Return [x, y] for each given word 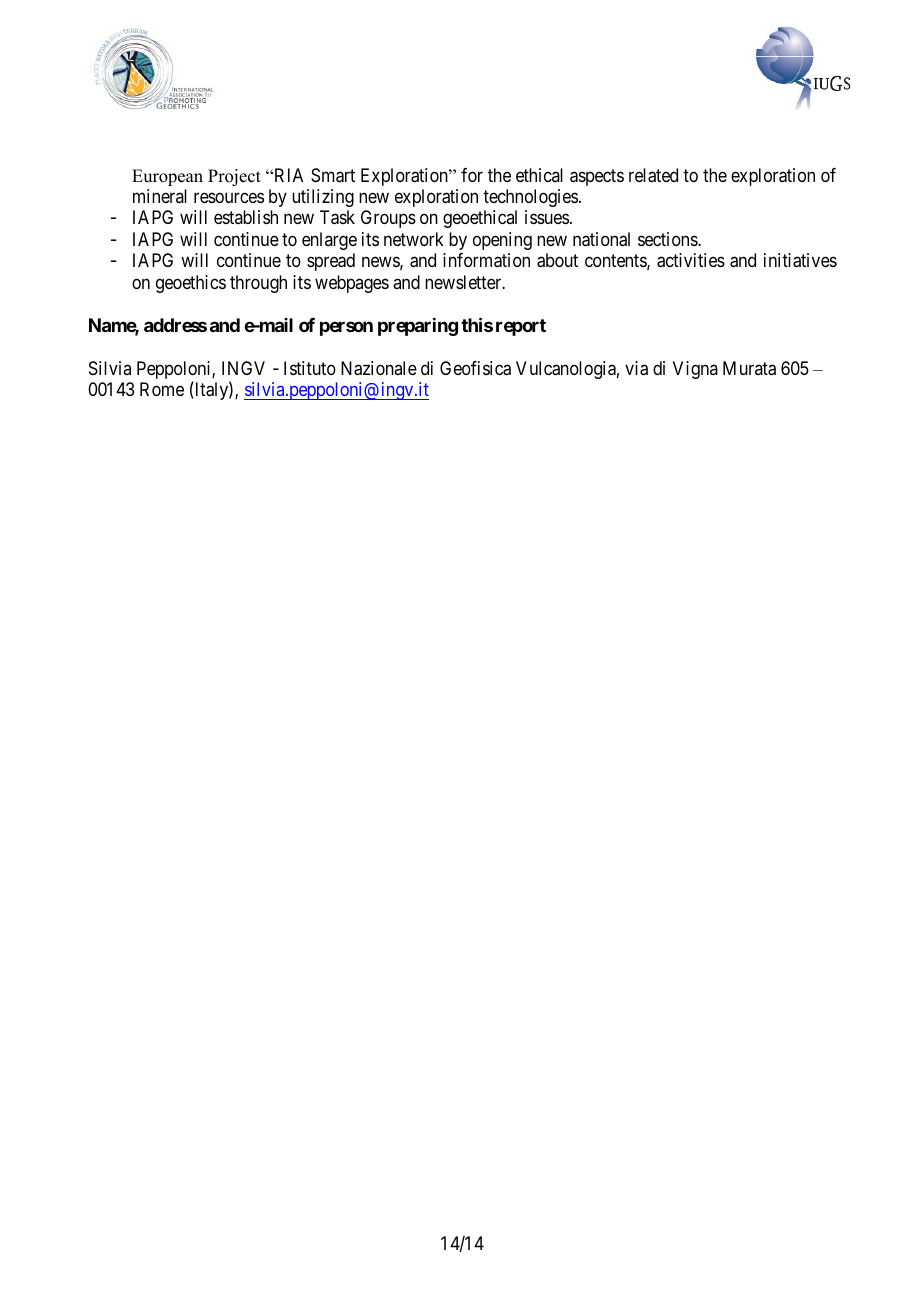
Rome [162, 389]
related [653, 175]
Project [234, 177]
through [258, 284]
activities [691, 260]
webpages [352, 284]
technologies [530, 198]
